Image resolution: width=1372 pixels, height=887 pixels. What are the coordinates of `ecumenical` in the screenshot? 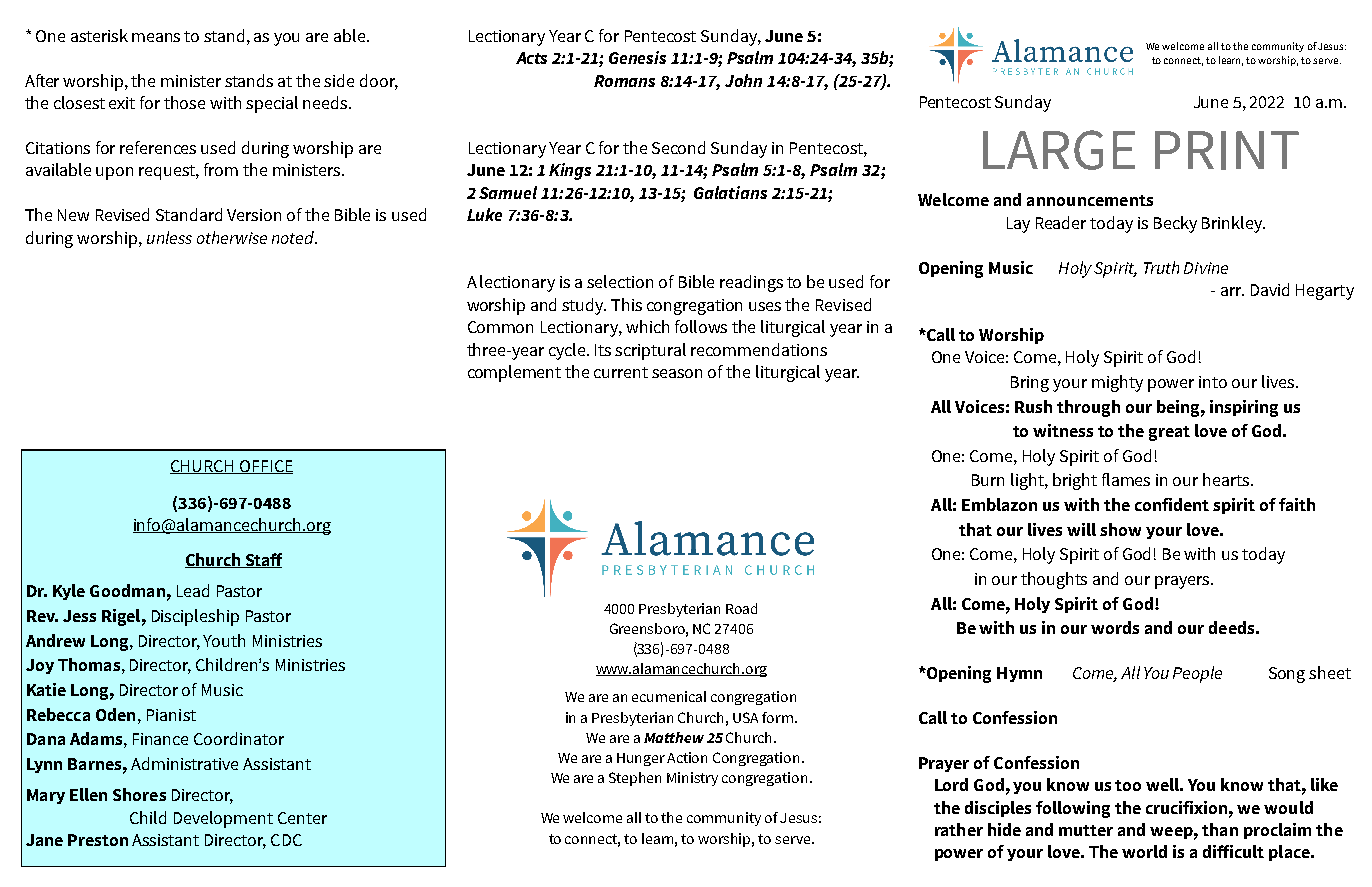 It's located at (669, 696).
